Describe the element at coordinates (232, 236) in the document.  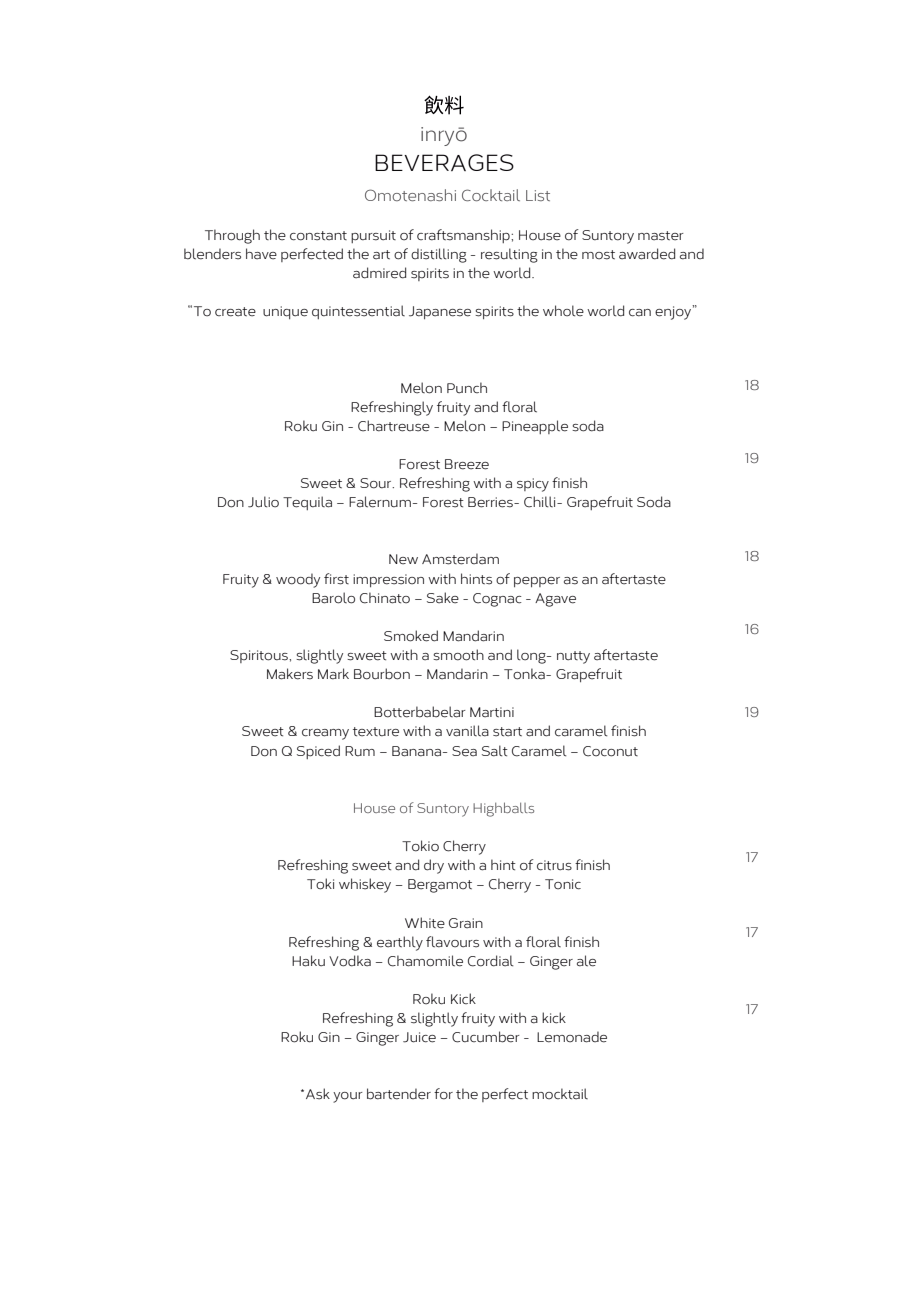
I see `Through` at that location.
